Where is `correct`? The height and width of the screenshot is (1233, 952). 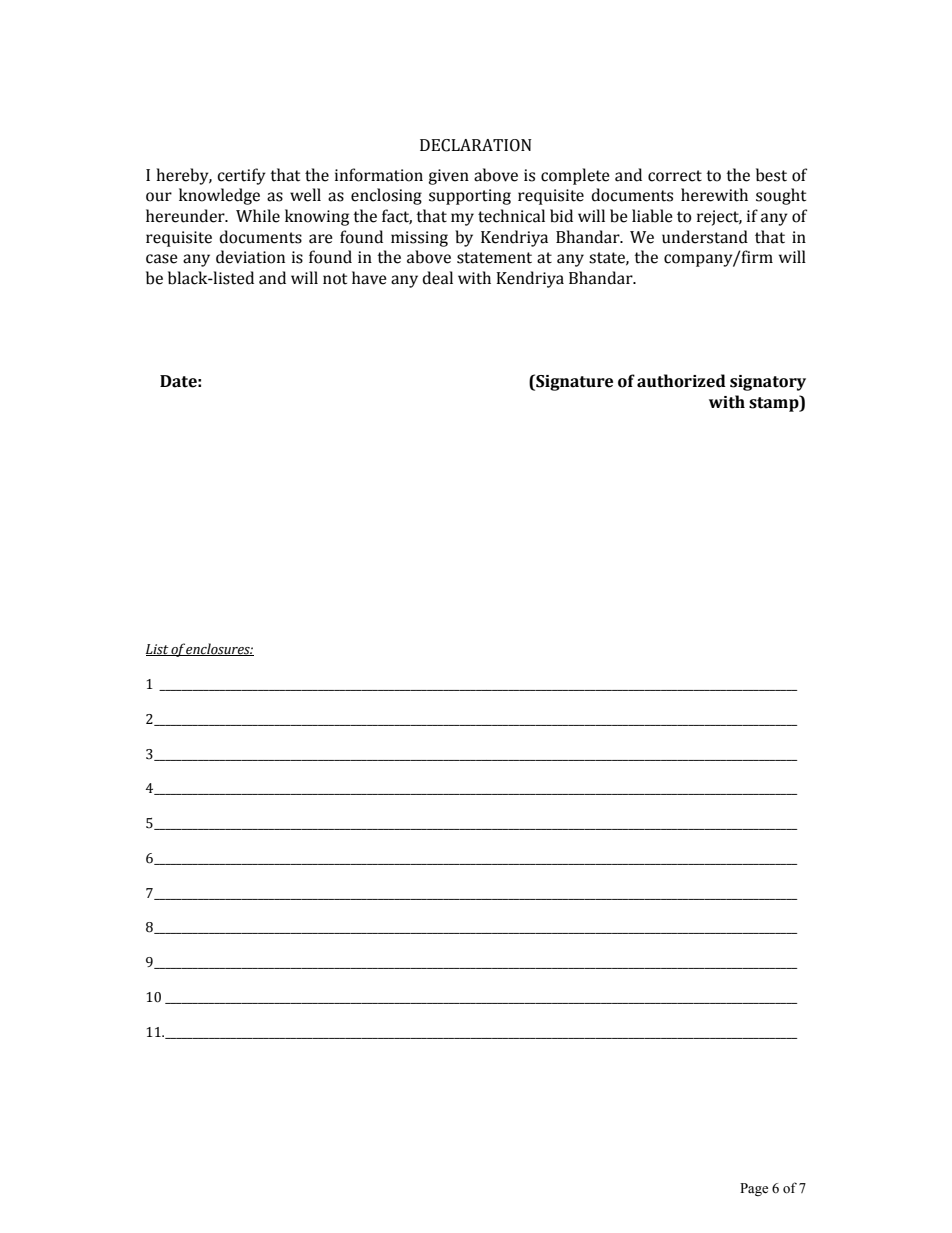
correct is located at coordinates (675, 176).
